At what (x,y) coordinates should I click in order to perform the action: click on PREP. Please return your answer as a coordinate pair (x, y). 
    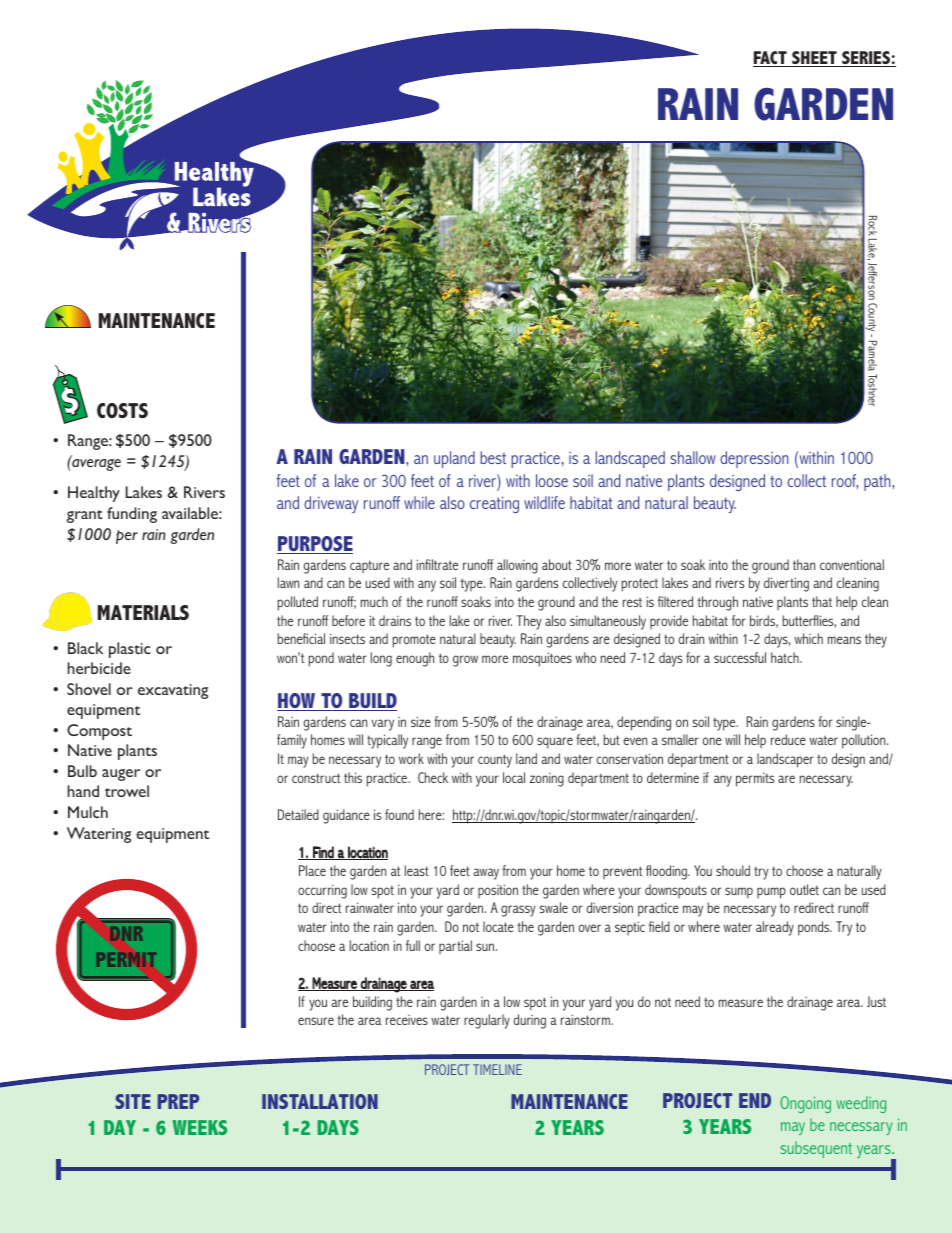
    Looking at the image, I should click on (178, 1101).
